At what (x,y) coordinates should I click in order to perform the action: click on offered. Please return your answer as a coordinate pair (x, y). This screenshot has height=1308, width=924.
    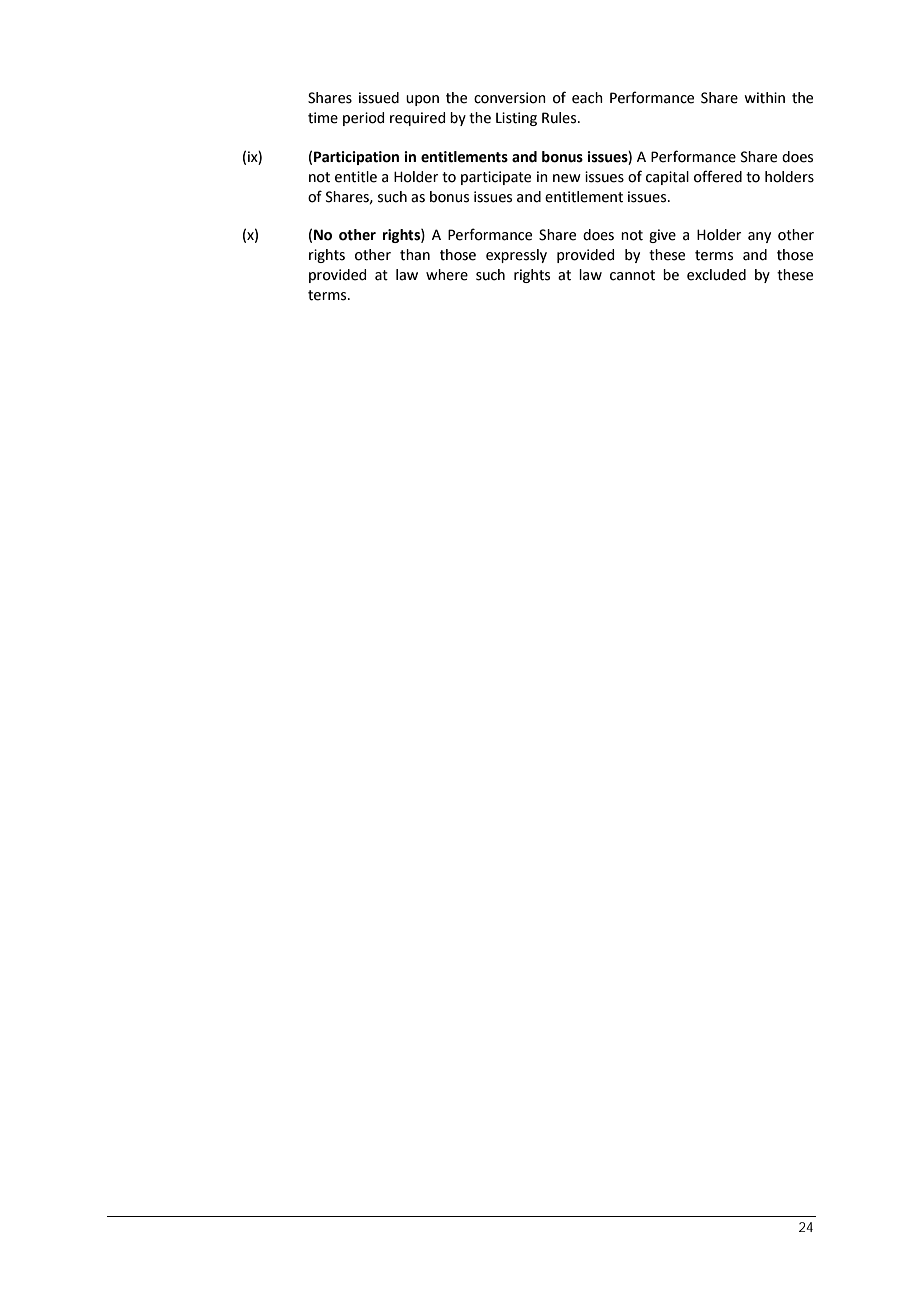
    Looking at the image, I should click on (718, 176).
